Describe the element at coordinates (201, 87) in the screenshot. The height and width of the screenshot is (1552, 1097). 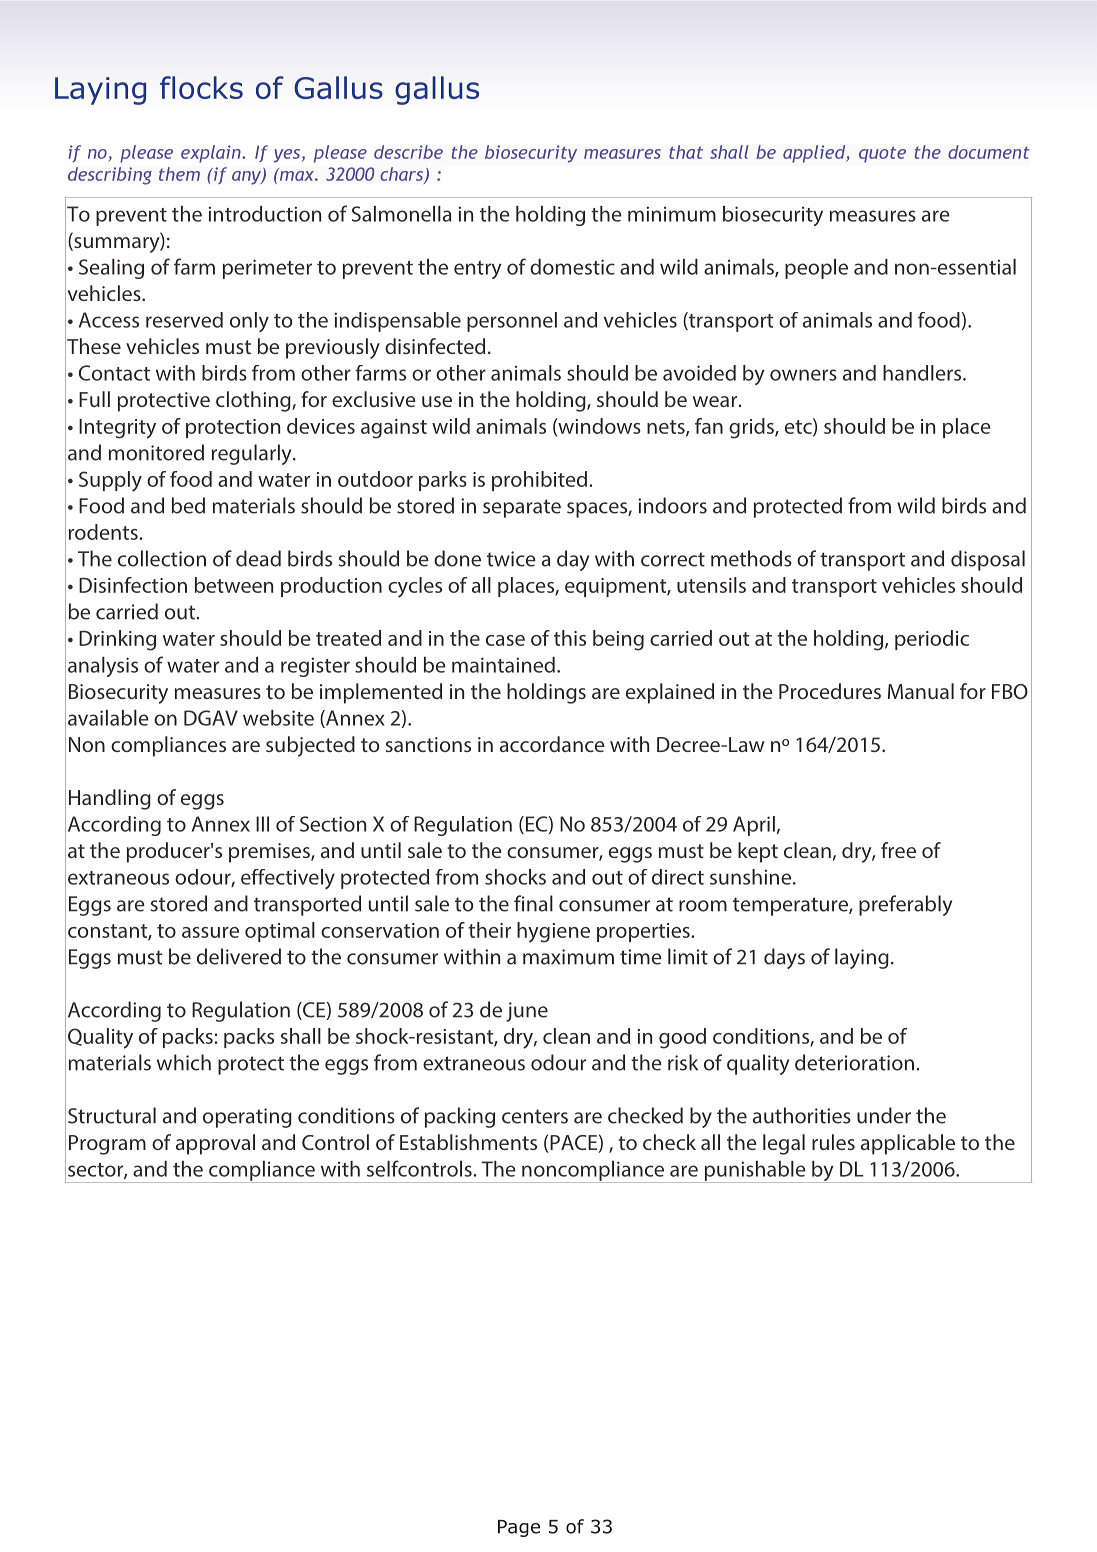
I see `flocks` at that location.
